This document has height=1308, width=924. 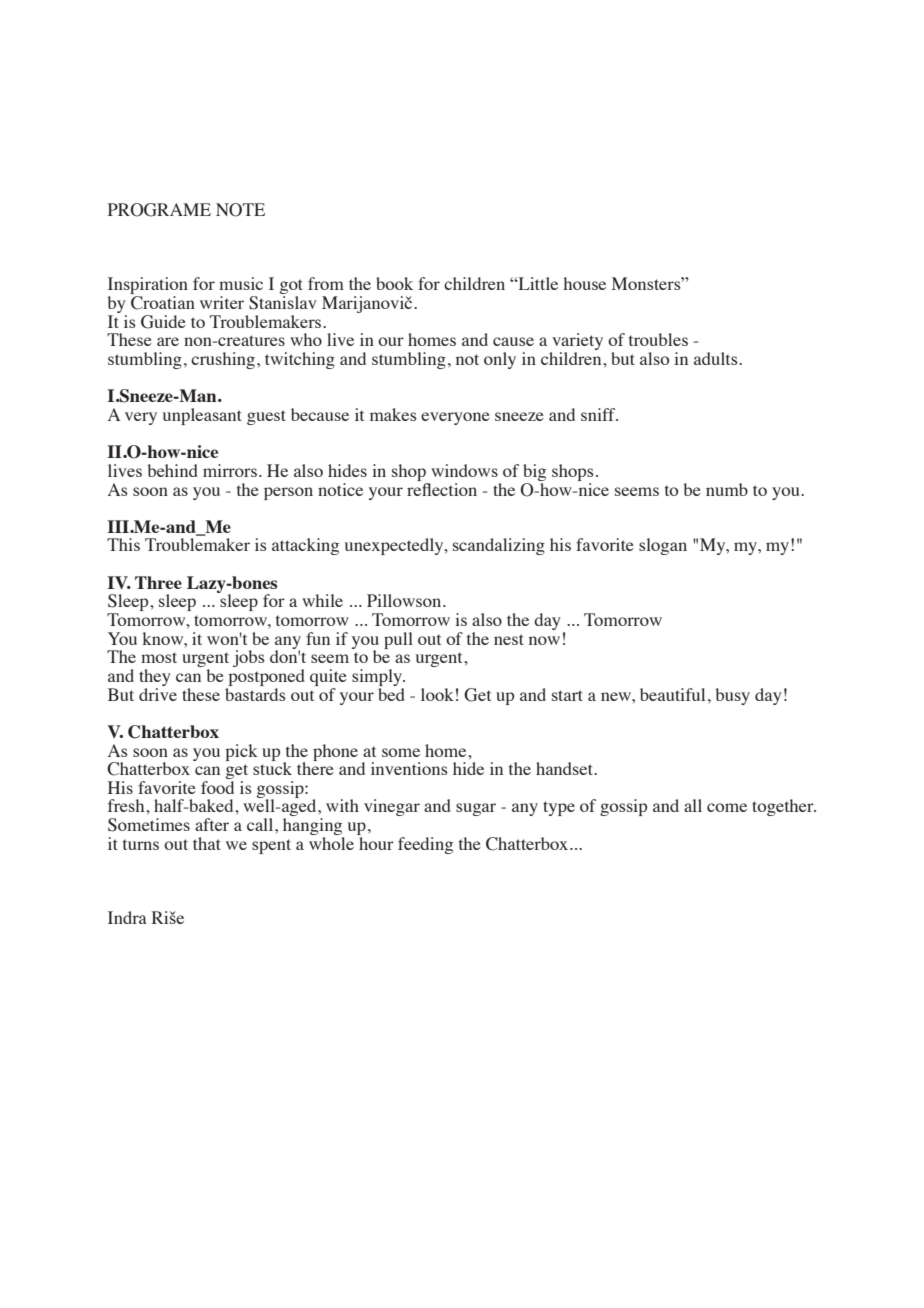 What do you see at coordinates (127, 917) in the document?
I see `Indra` at bounding box center [127, 917].
